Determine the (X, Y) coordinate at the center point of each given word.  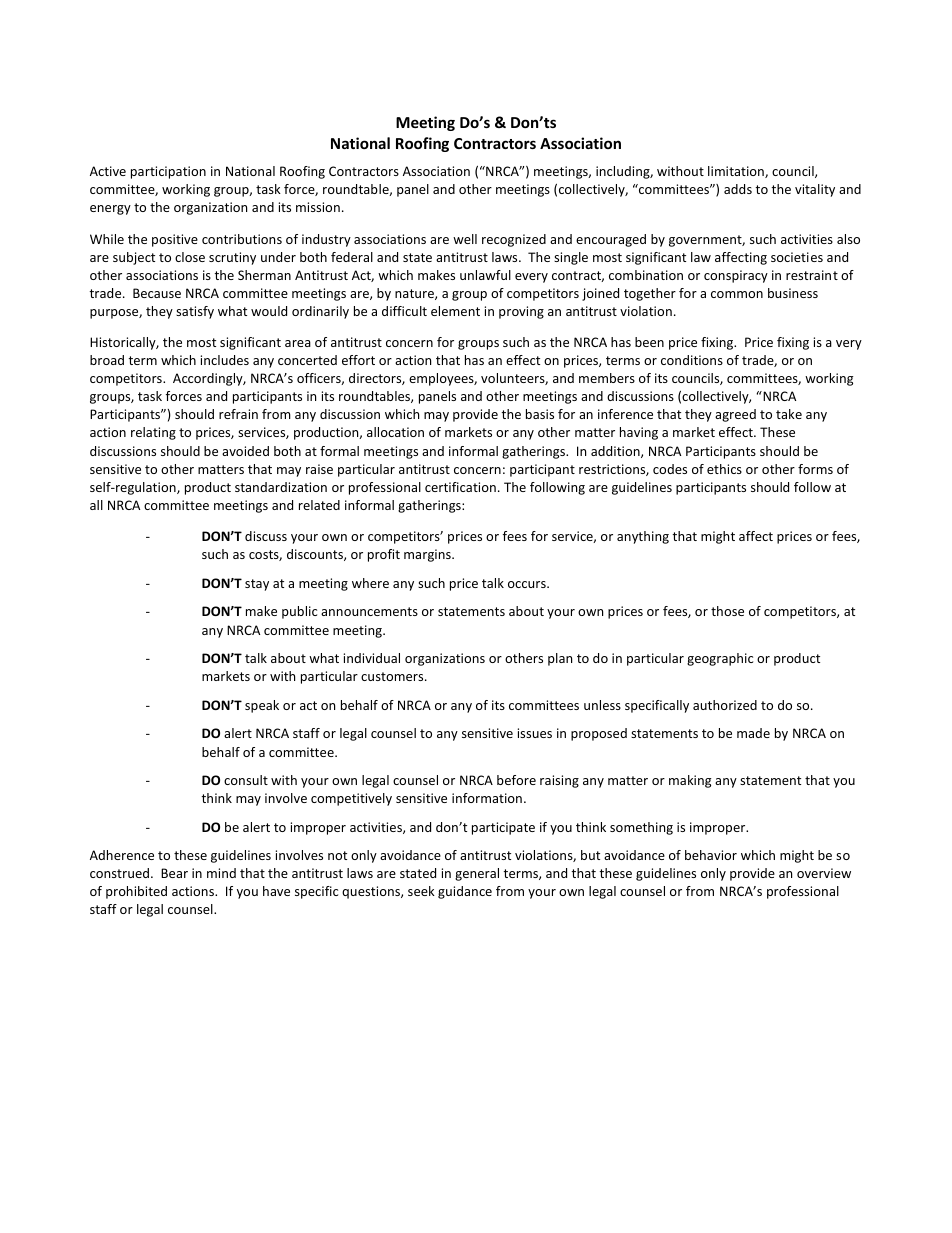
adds (738, 189)
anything (643, 537)
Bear (174, 873)
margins (428, 555)
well (465, 239)
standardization (281, 487)
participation (168, 172)
